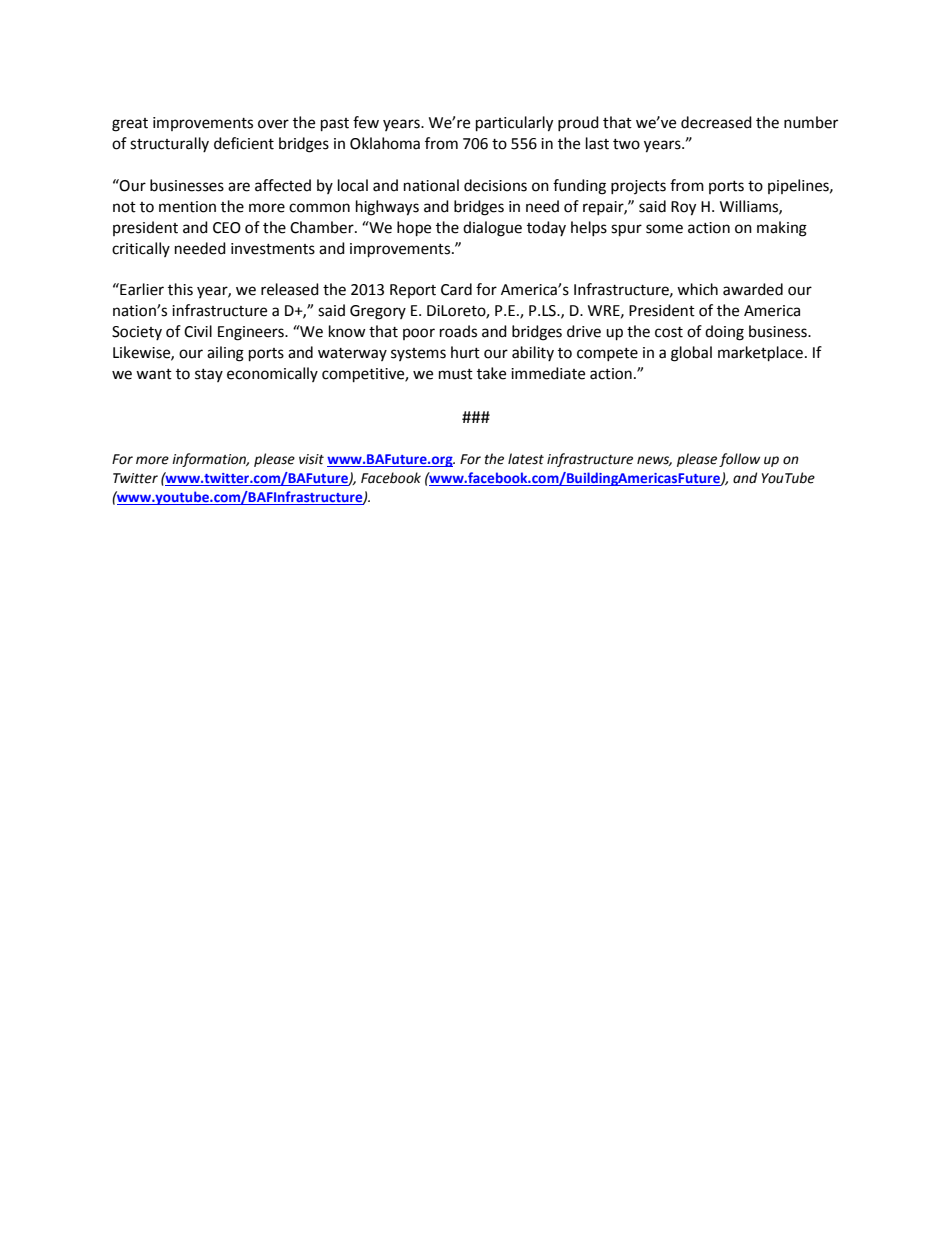  Describe the element at coordinates (782, 229) in the page. I see `making` at that location.
